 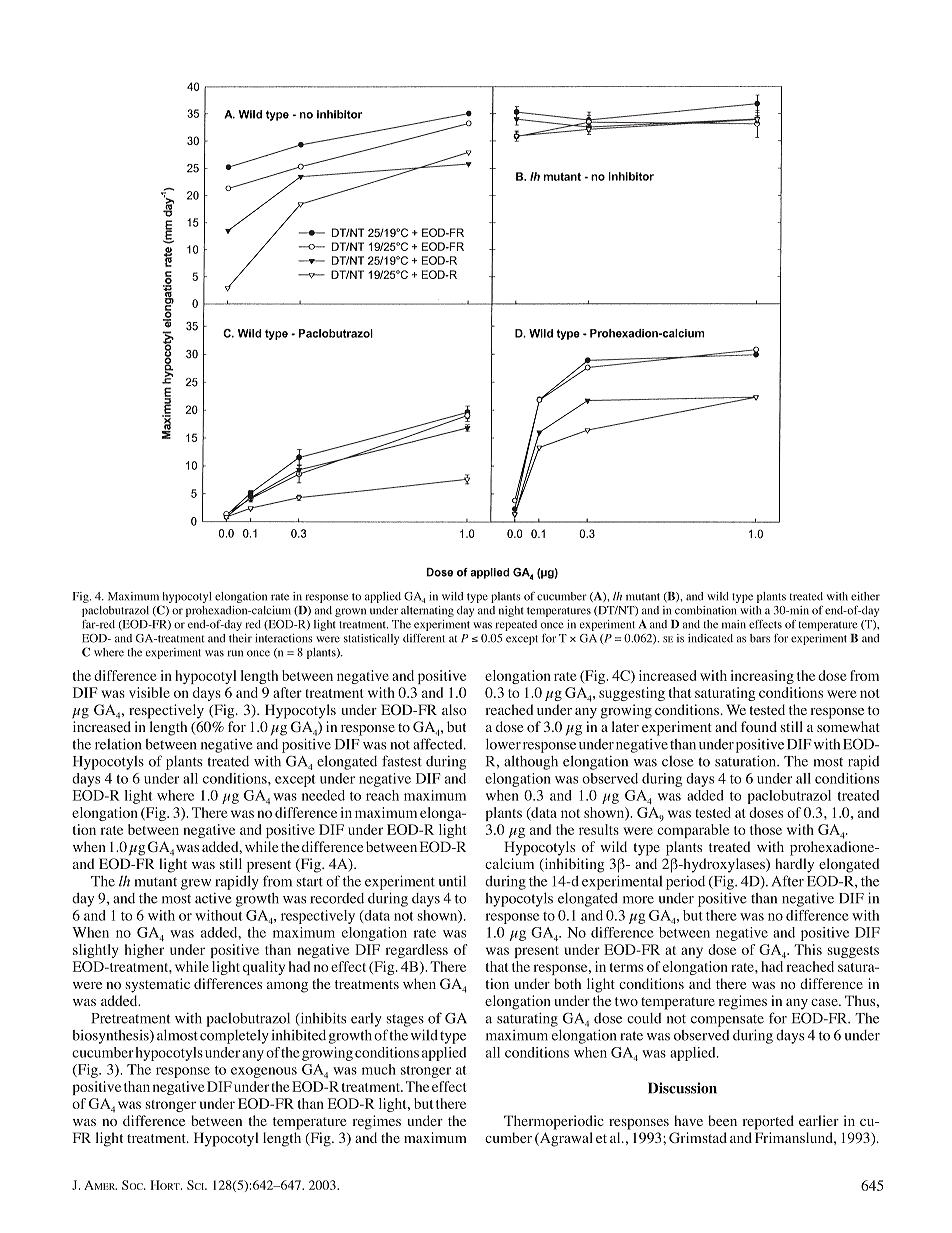 I want to click on regardless, so click(x=417, y=951).
